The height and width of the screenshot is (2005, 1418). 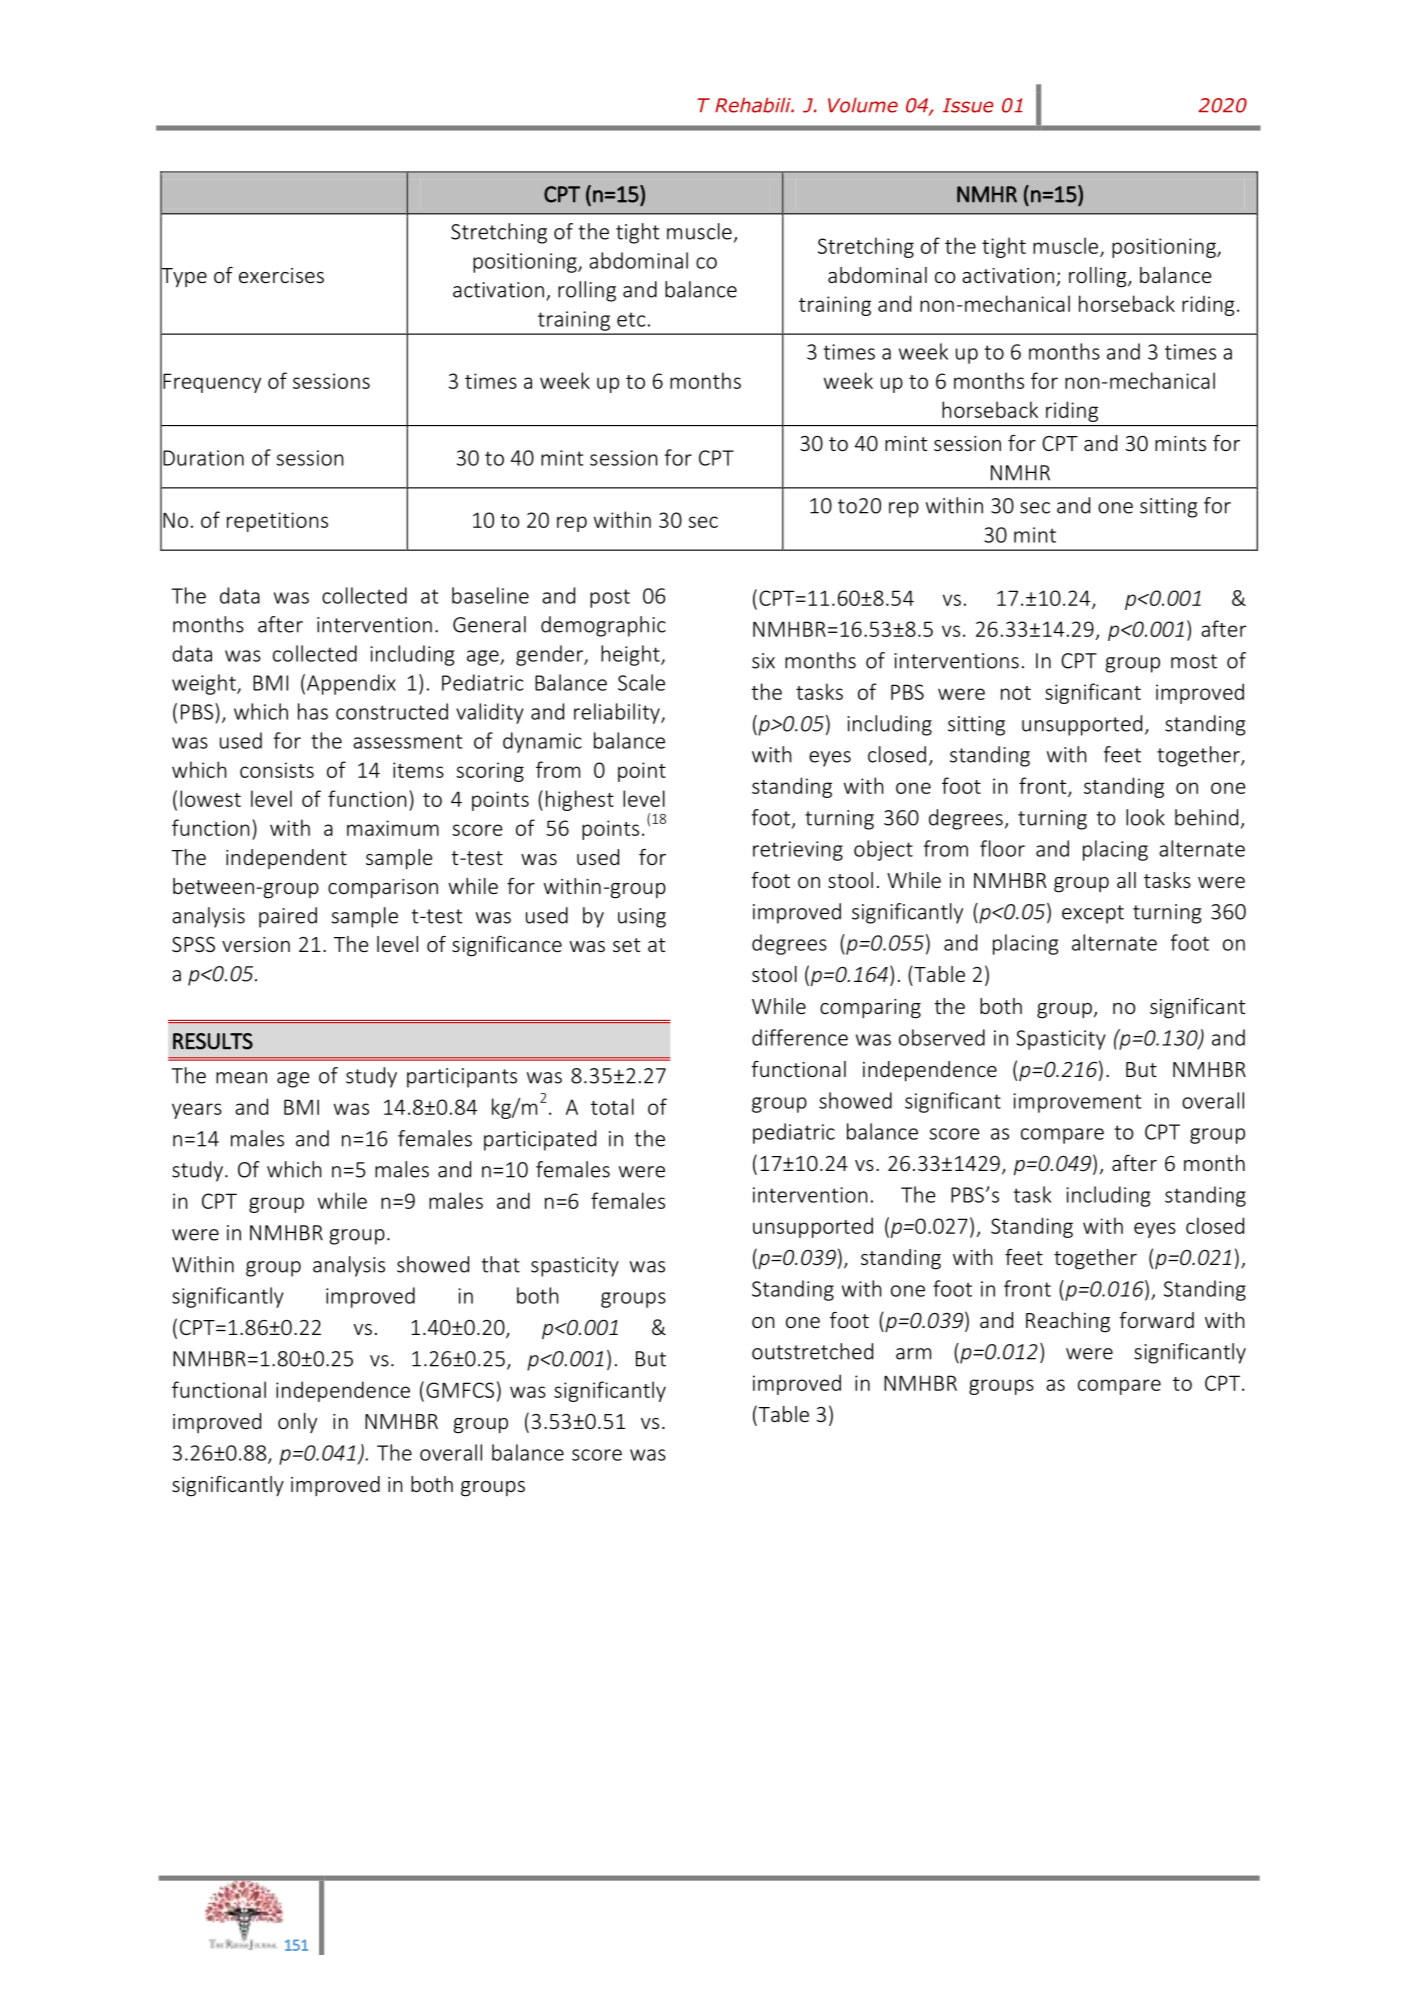 I want to click on look, so click(x=1145, y=817).
